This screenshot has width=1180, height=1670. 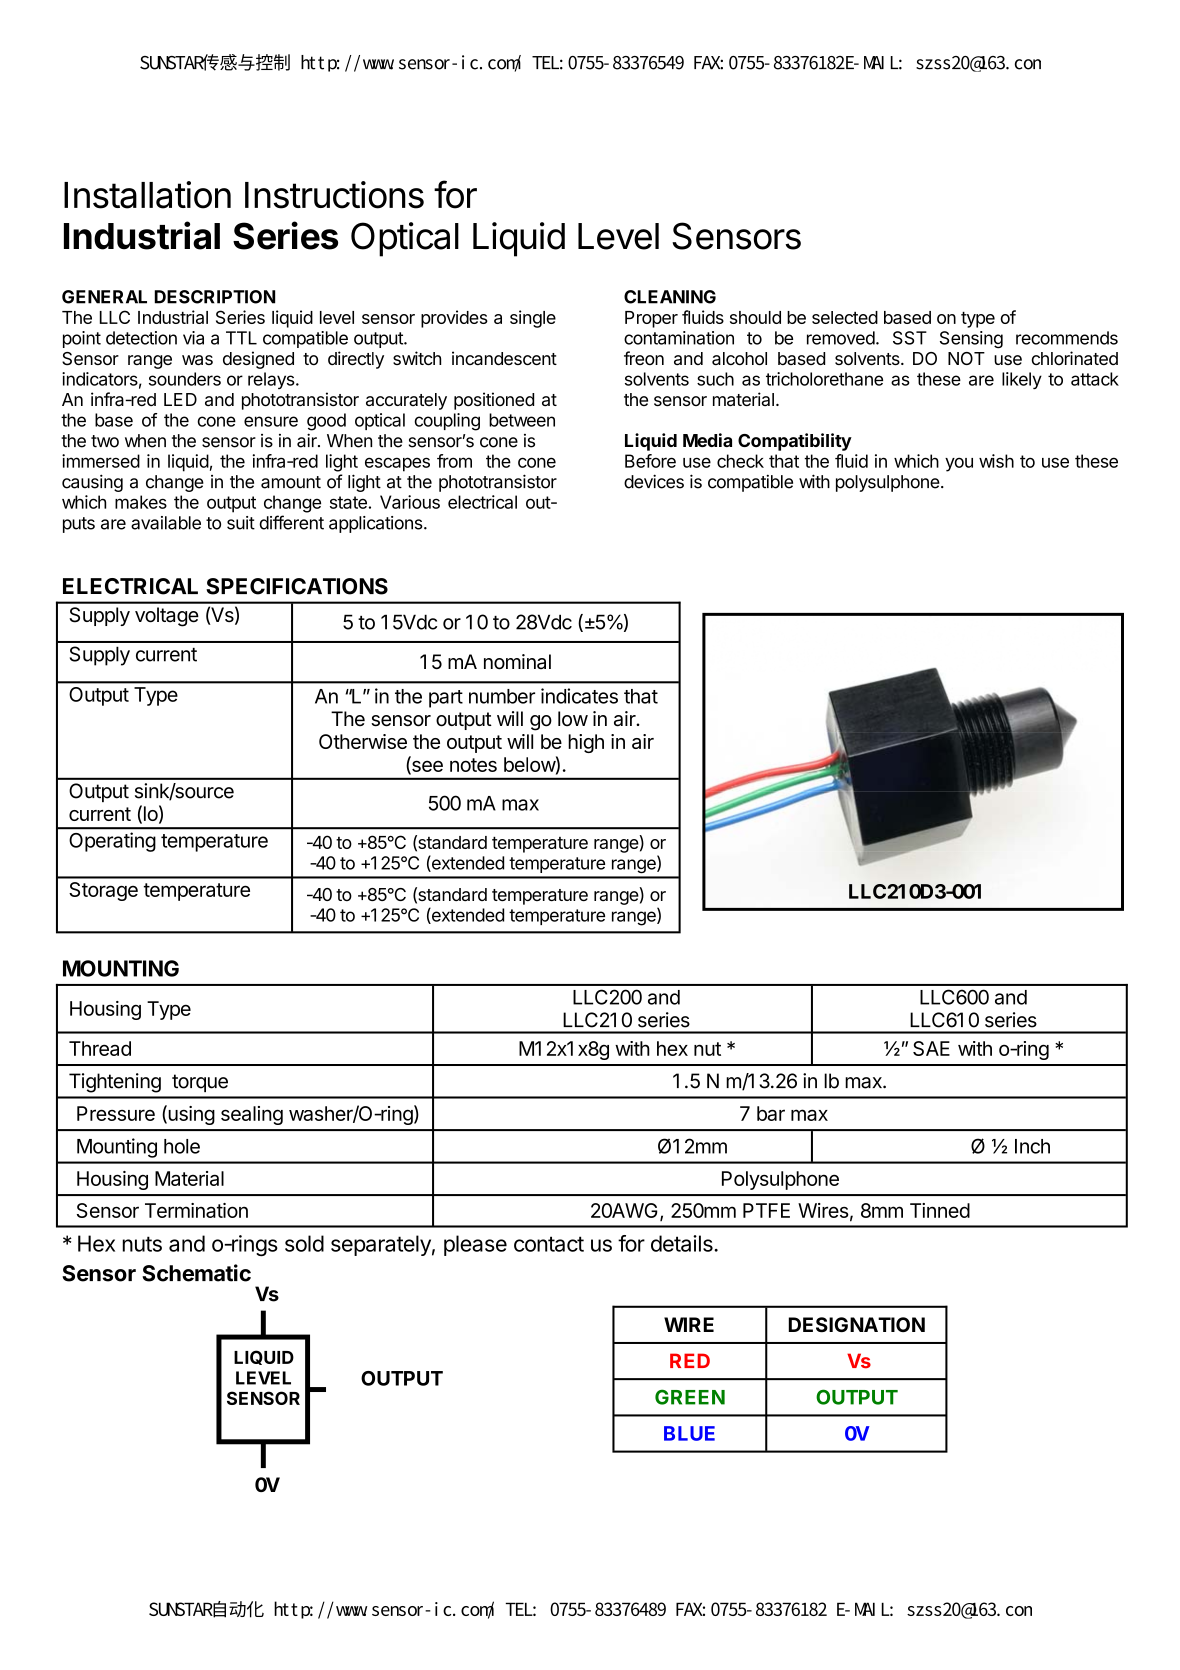 What do you see at coordinates (112, 842) in the screenshot?
I see `Operating` at bounding box center [112, 842].
